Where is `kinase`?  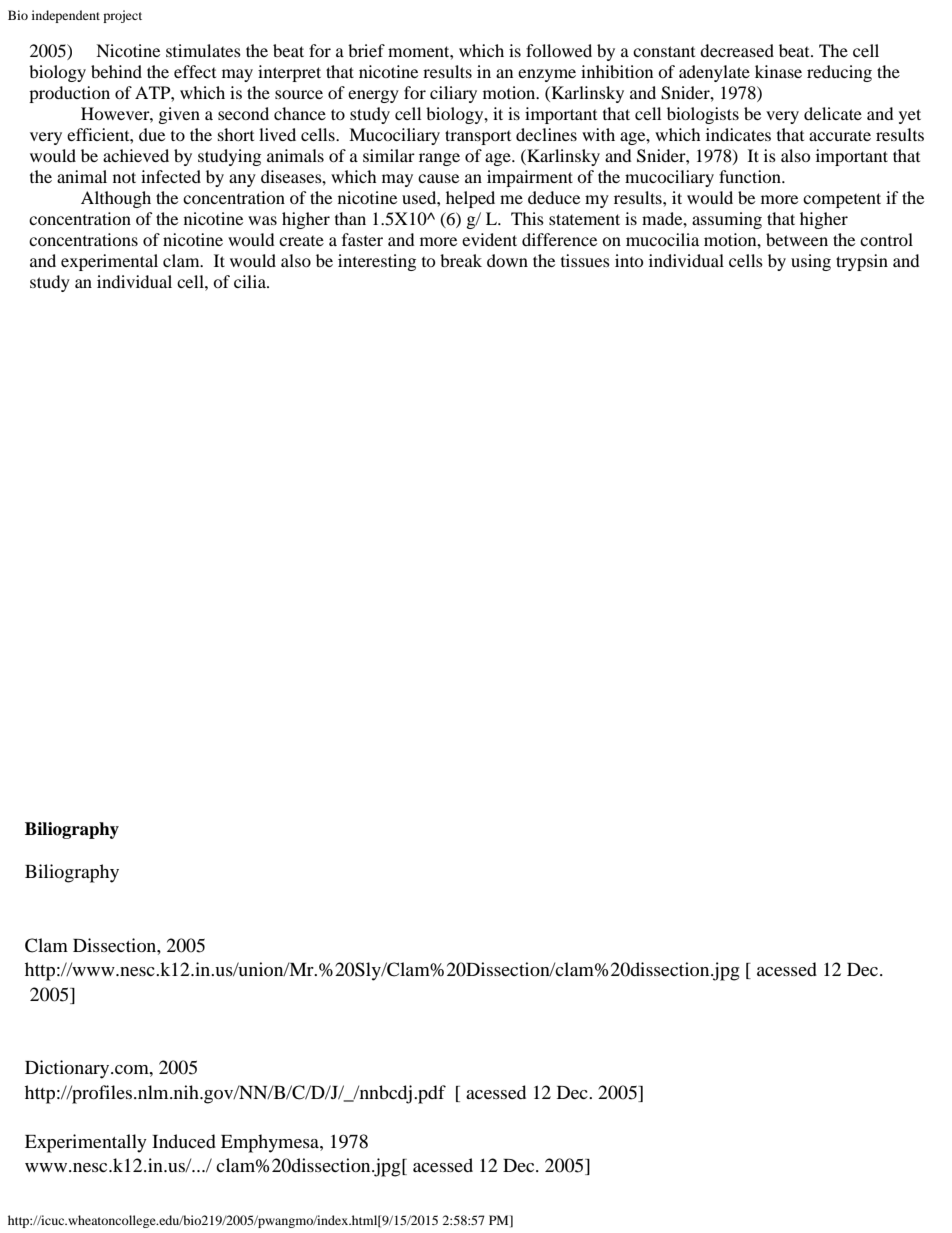
kinase is located at coordinates (778, 71).
